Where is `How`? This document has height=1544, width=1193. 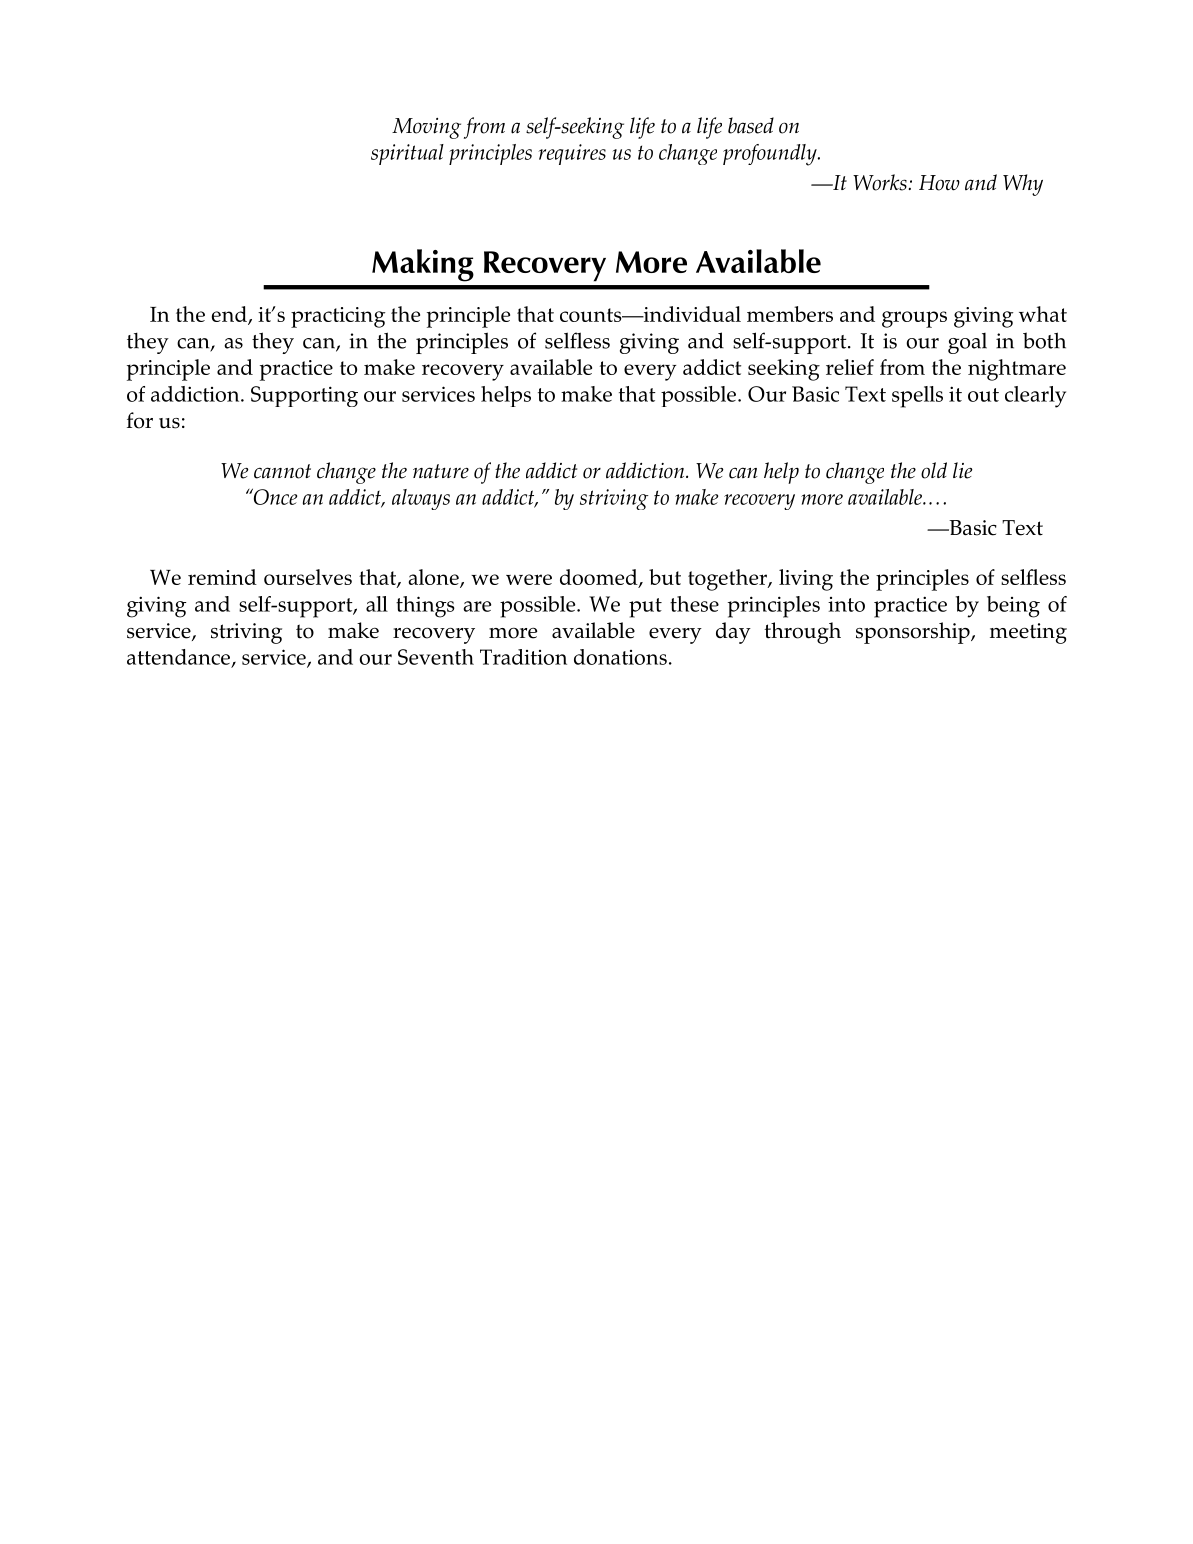
How is located at coordinates (939, 183).
